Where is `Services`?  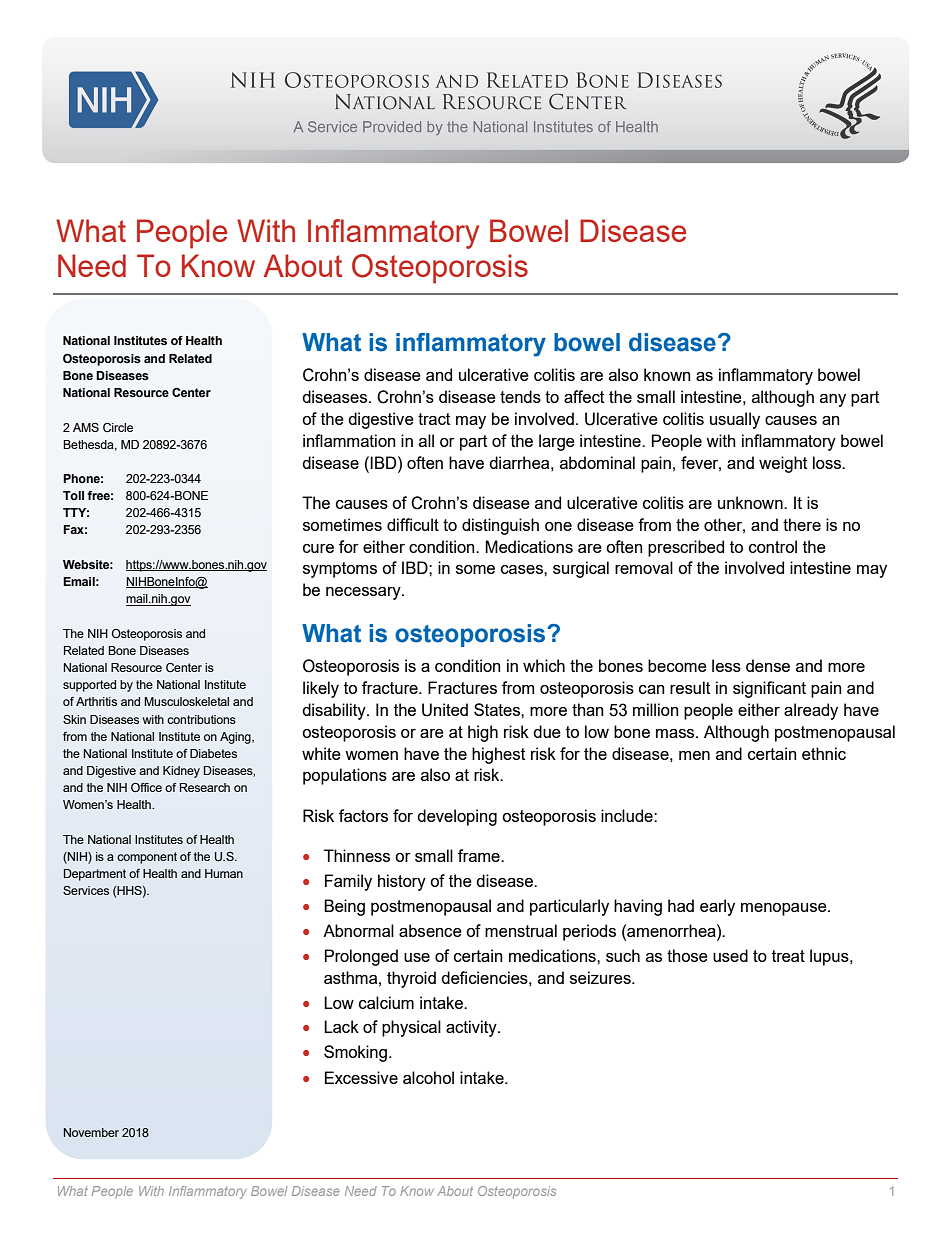 Services is located at coordinates (86, 890).
